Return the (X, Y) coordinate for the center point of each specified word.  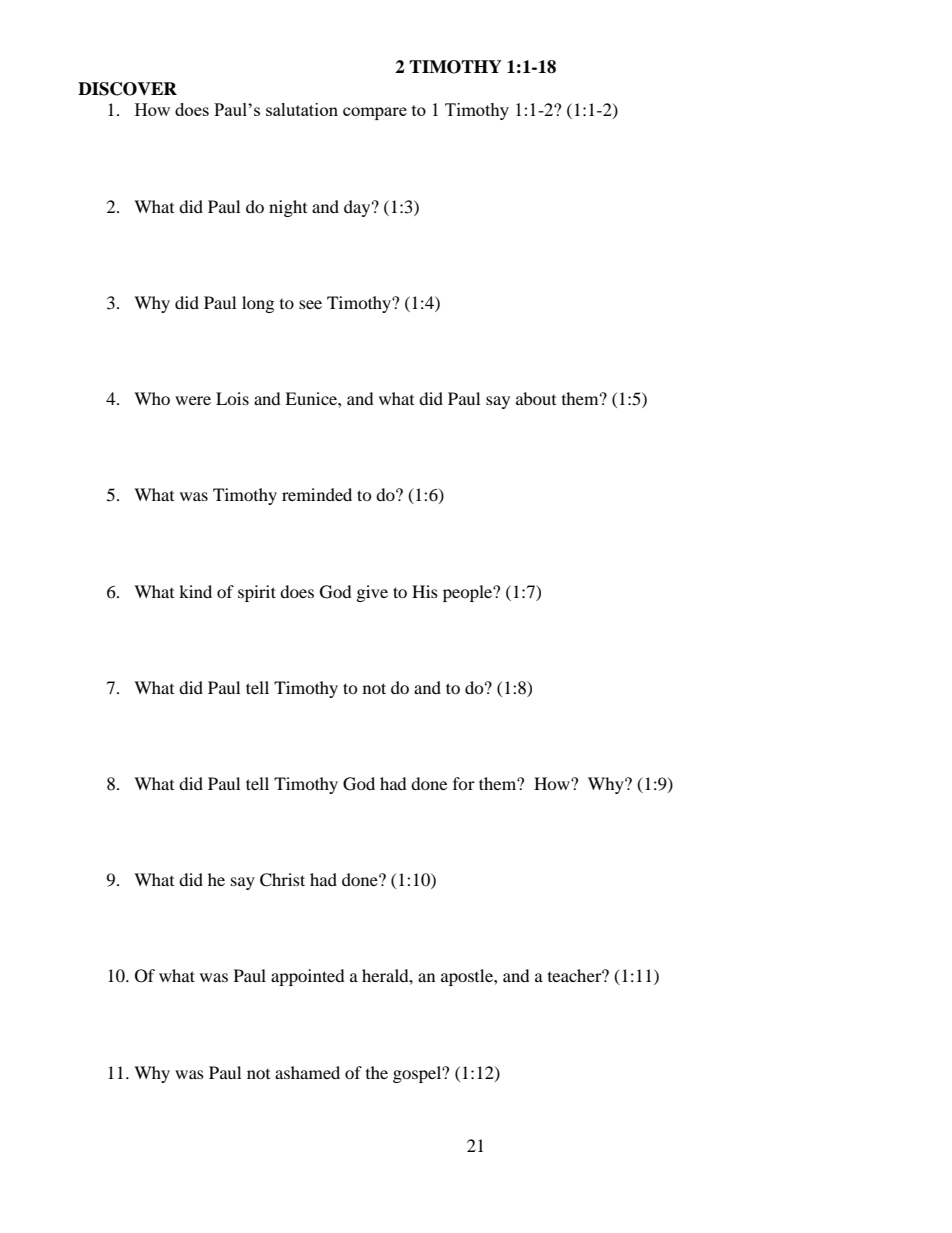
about (536, 398)
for (464, 783)
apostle (468, 977)
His (425, 591)
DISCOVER (127, 89)
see (310, 304)
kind (195, 591)
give (372, 593)
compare (375, 113)
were (193, 400)
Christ (282, 880)
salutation (302, 109)
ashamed (307, 1072)
